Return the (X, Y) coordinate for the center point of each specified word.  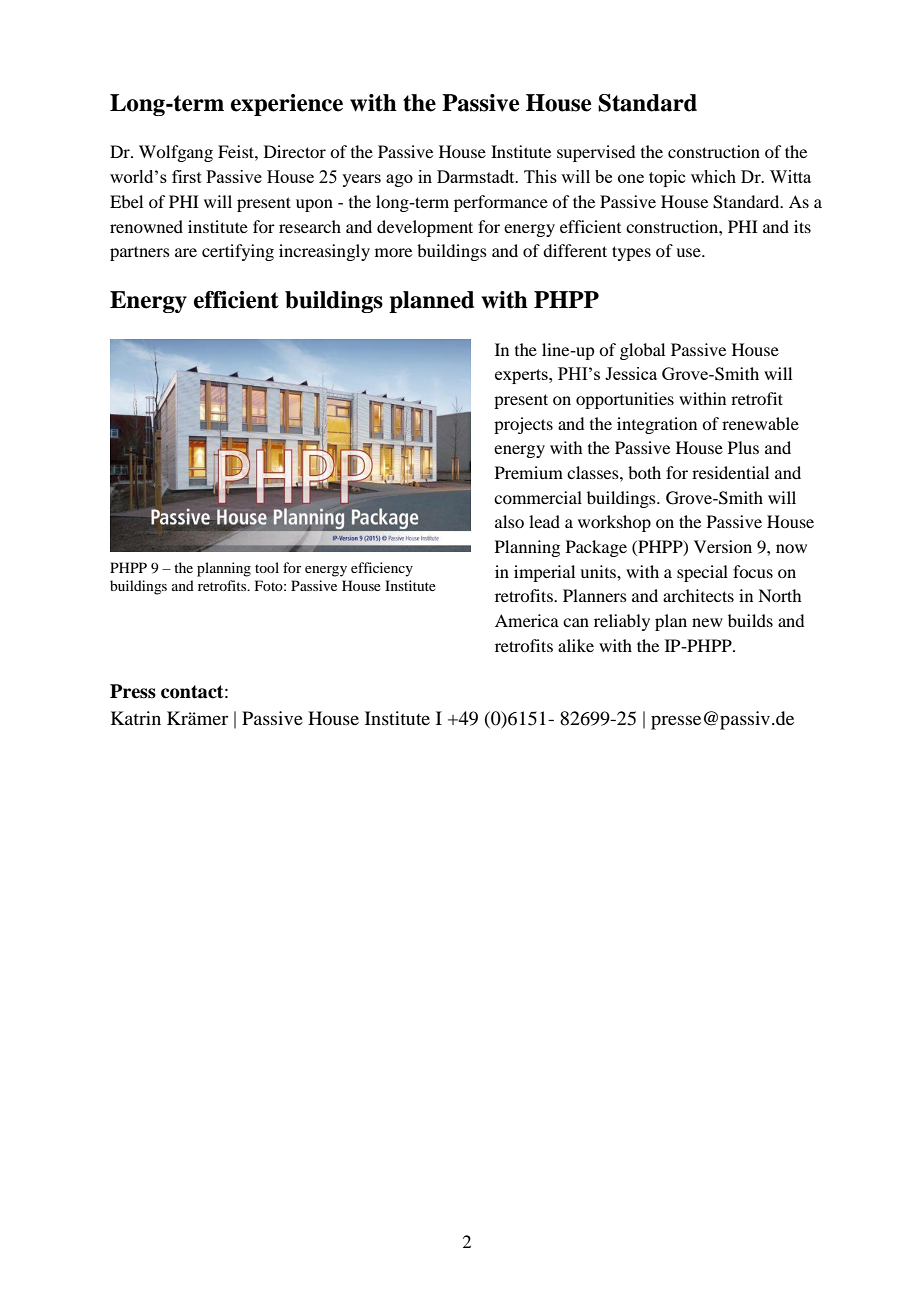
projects (523, 425)
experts (522, 376)
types (631, 253)
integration (657, 425)
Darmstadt (477, 176)
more (393, 252)
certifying (238, 252)
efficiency (382, 569)
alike (576, 645)
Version (723, 546)
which (713, 176)
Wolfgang (176, 153)
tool (267, 567)
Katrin (136, 718)
